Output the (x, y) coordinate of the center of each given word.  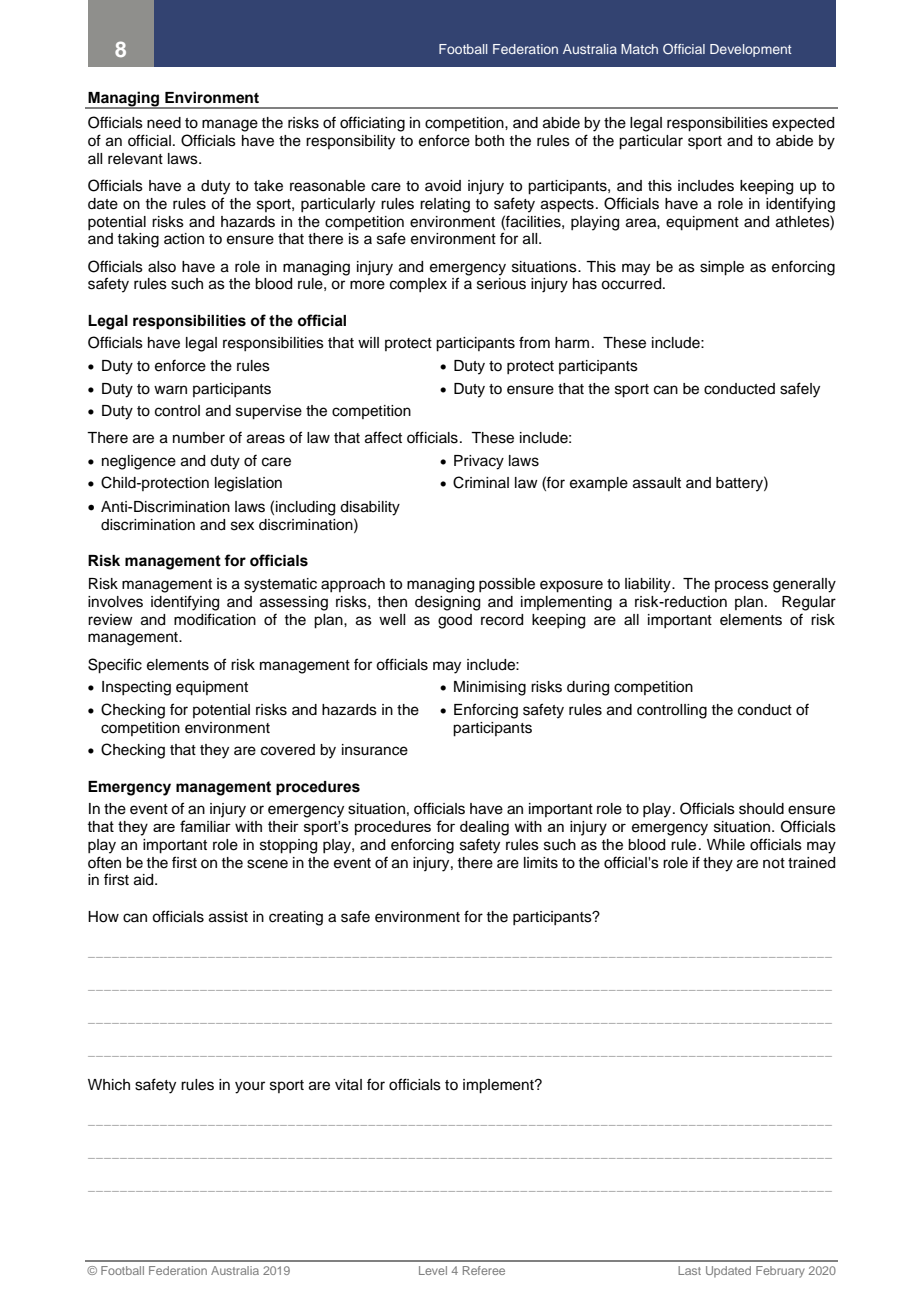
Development (751, 50)
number (199, 438)
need (164, 123)
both (489, 141)
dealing (484, 828)
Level (433, 1270)
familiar (205, 826)
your (250, 1087)
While (726, 845)
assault (657, 483)
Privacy (479, 462)
